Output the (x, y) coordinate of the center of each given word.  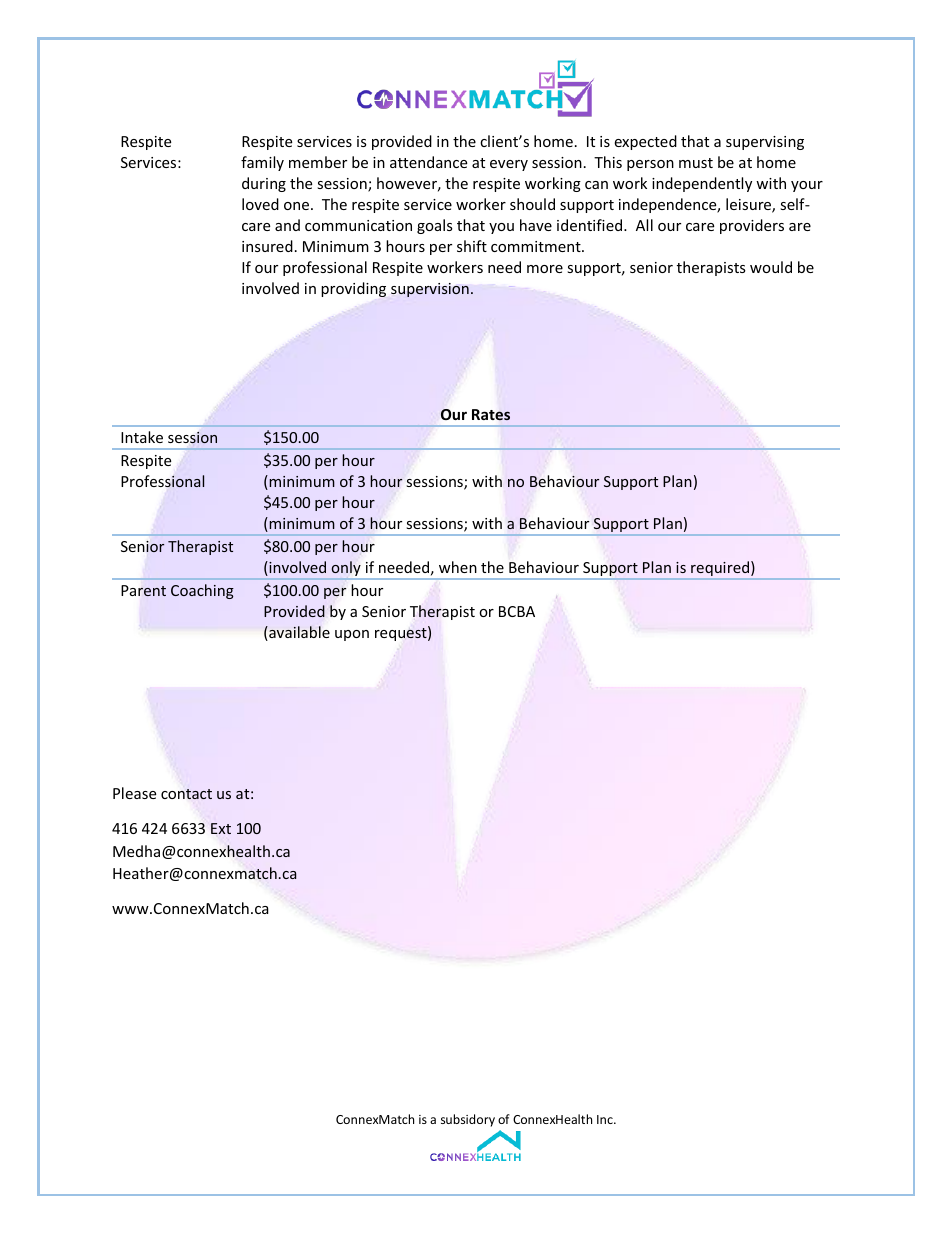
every (509, 165)
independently (702, 184)
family (262, 163)
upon (352, 635)
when (458, 567)
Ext (221, 828)
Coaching (202, 591)
